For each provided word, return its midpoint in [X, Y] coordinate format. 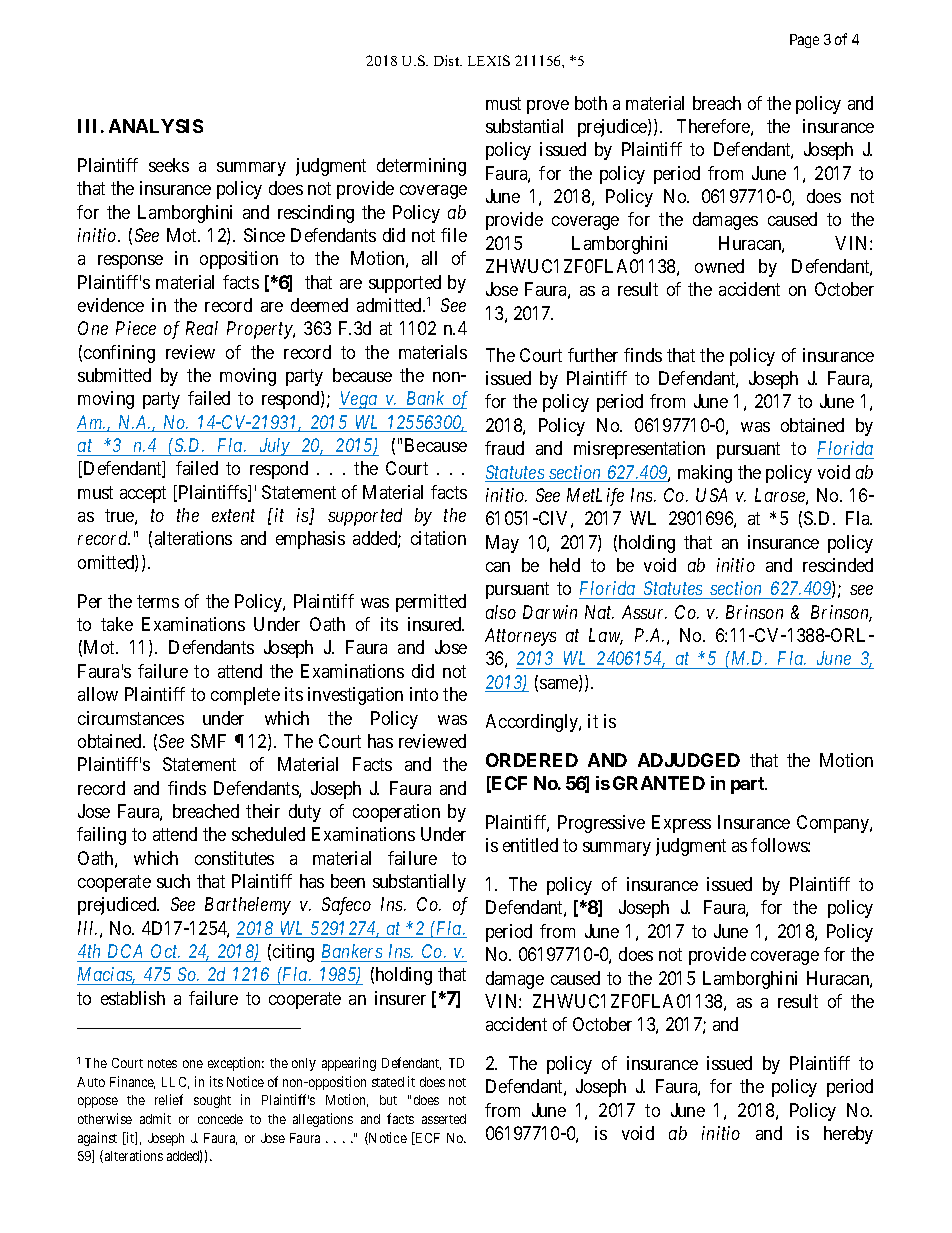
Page [804, 41]
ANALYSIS [156, 126]
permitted [431, 603]
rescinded [838, 565]
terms [158, 601]
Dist [448, 60]
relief [169, 1099]
